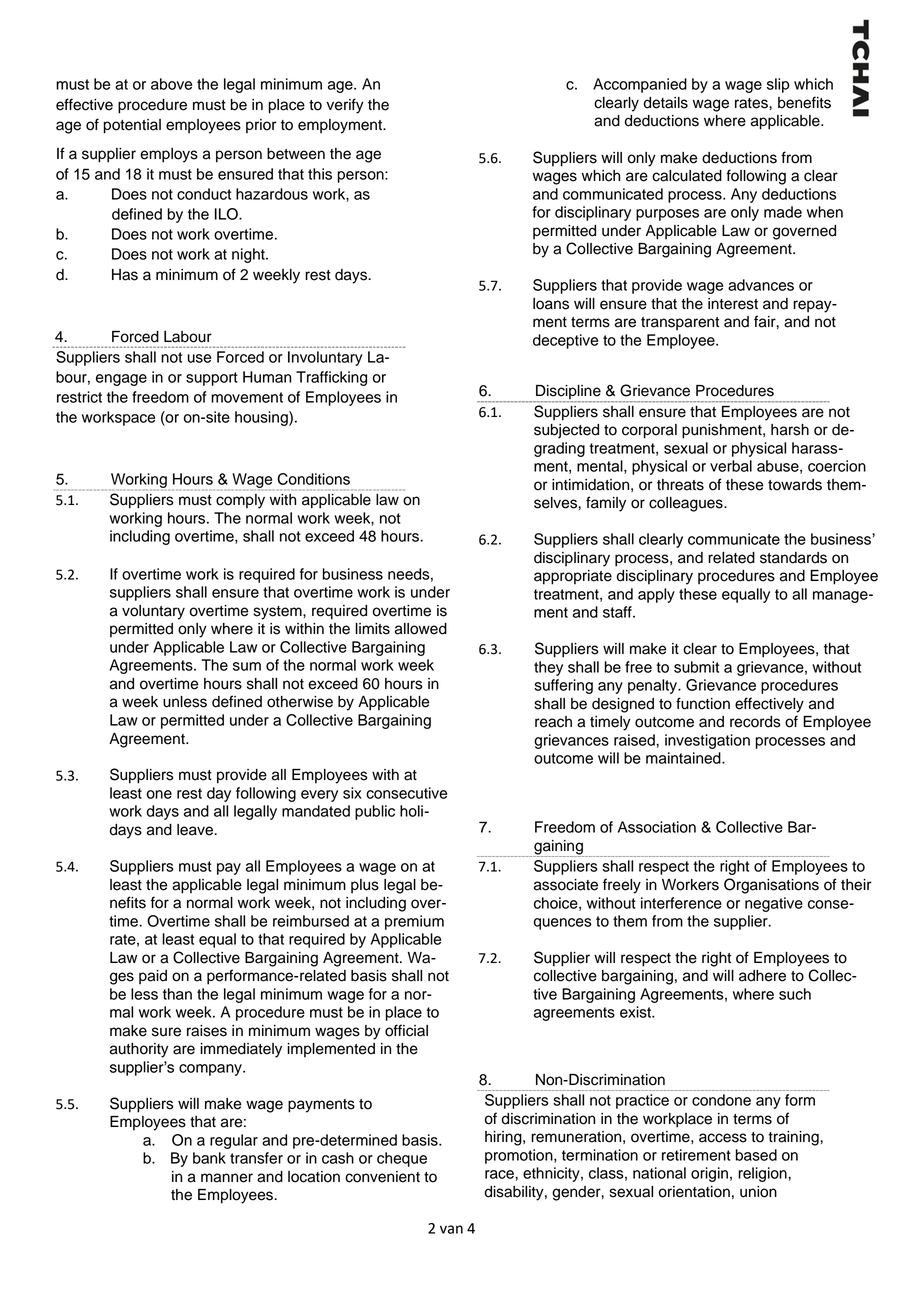 The height and width of the screenshot is (1308, 924). Describe the element at coordinates (345, 106) in the screenshot. I see `verify` at that location.
